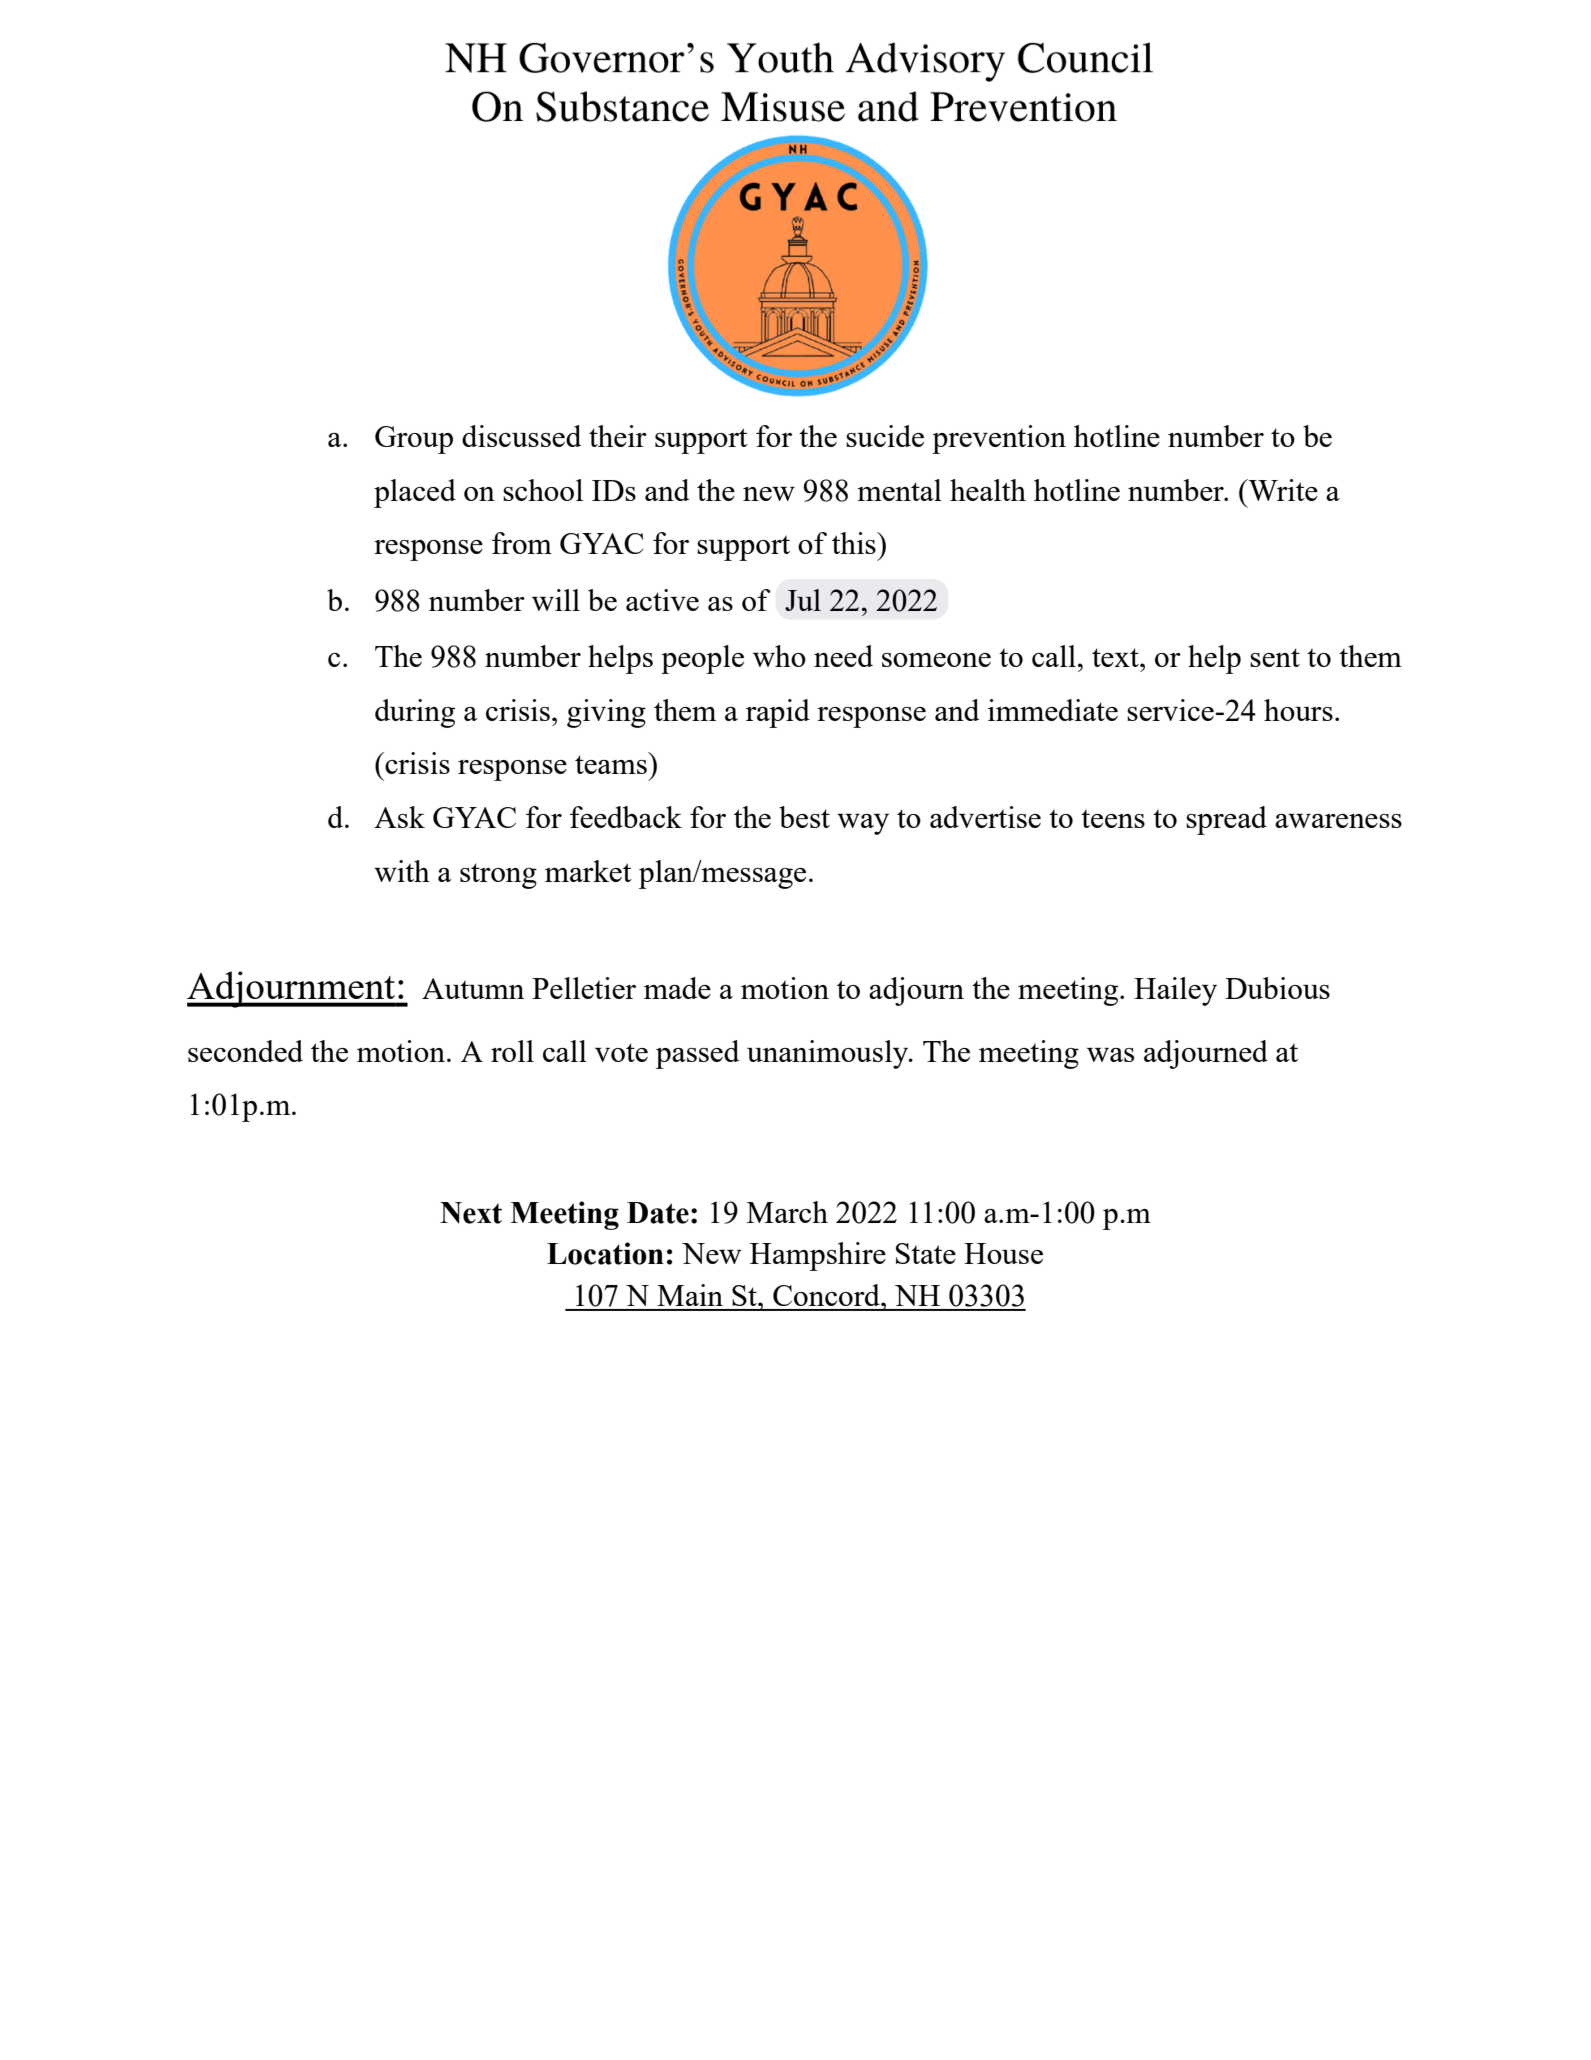 The image size is (1591, 2060). I want to click on best, so click(804, 817).
